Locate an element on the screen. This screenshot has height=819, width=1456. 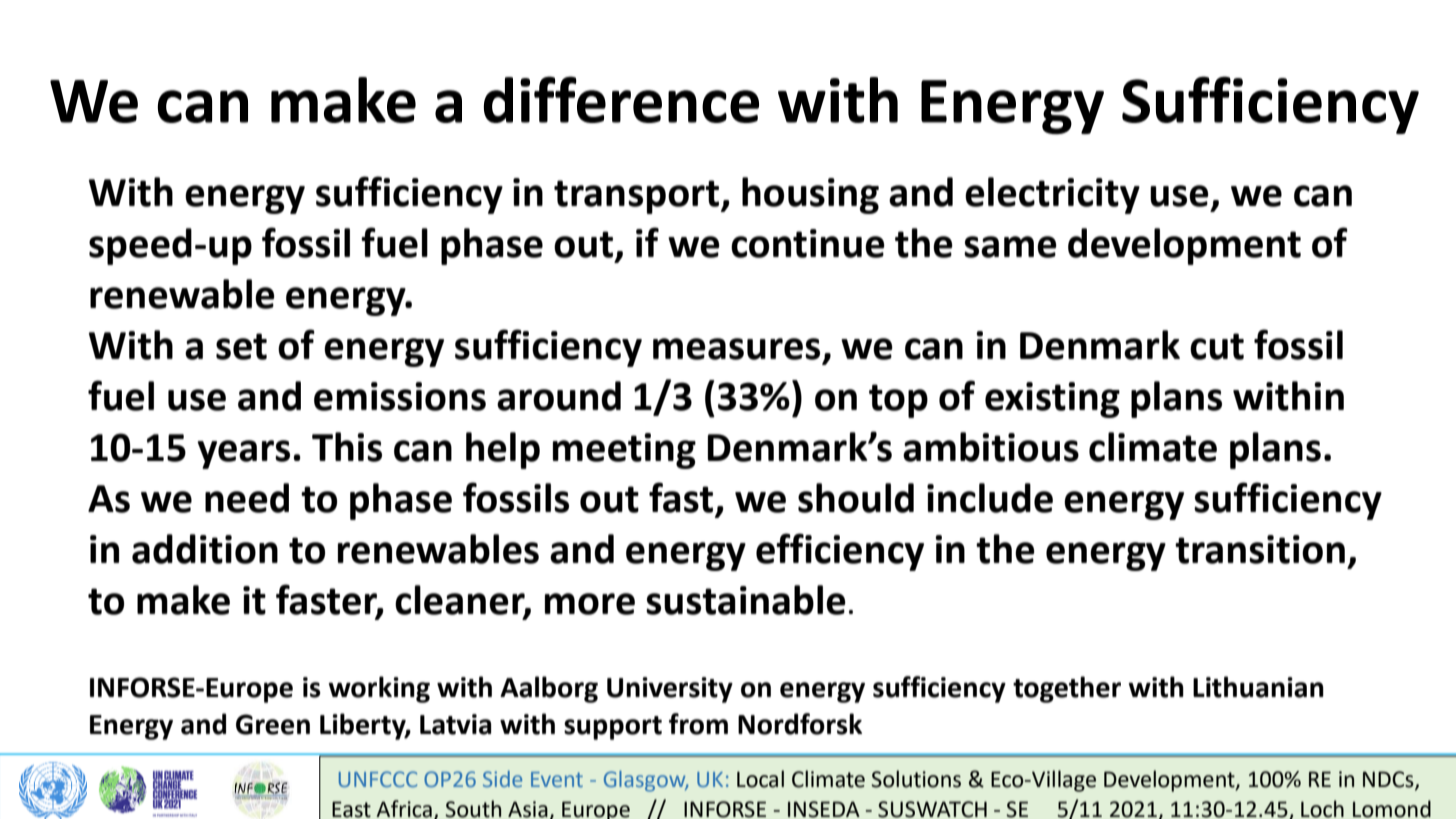
cut is located at coordinates (1217, 346).
